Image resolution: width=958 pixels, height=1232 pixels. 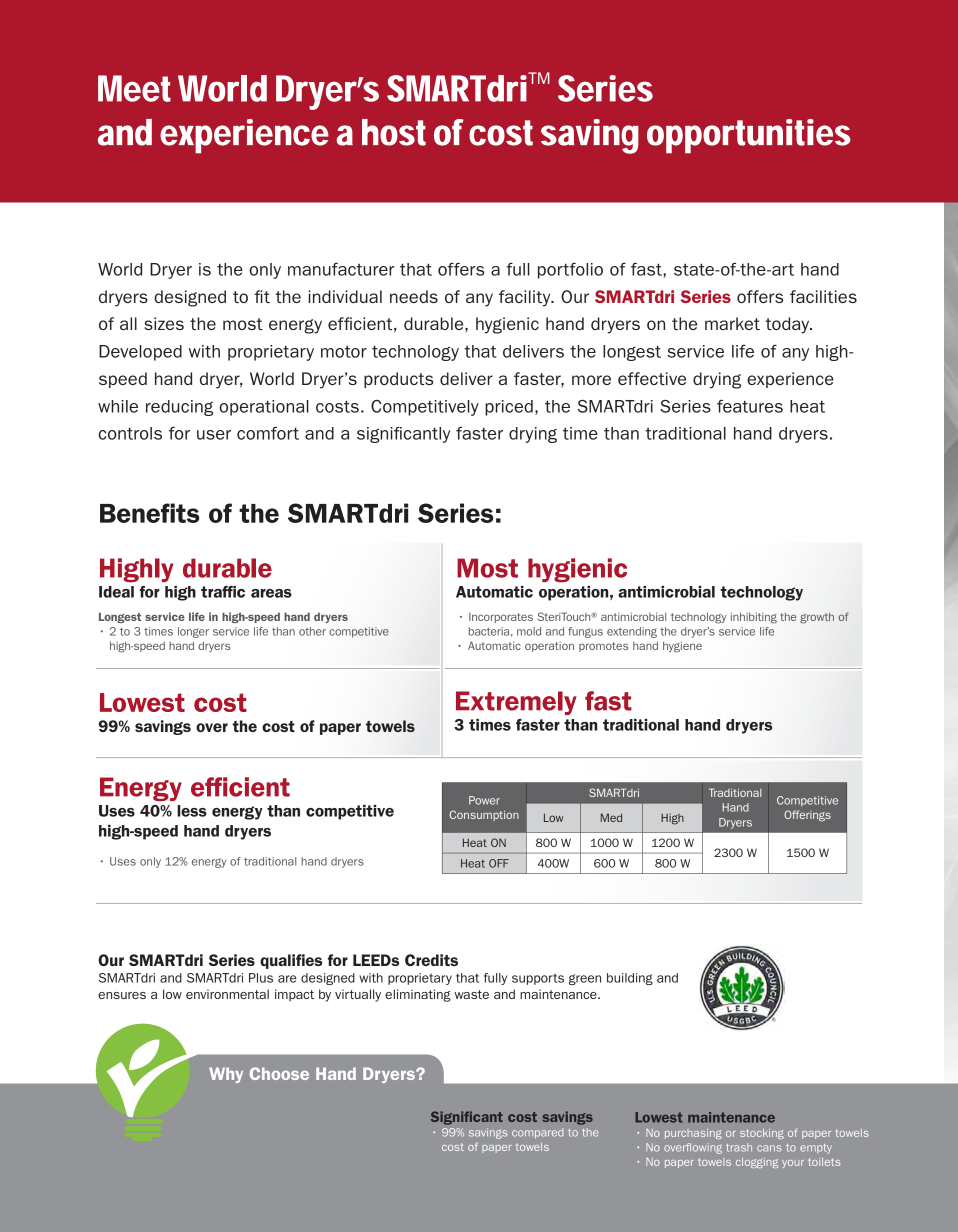 I want to click on trash, so click(x=739, y=1147).
